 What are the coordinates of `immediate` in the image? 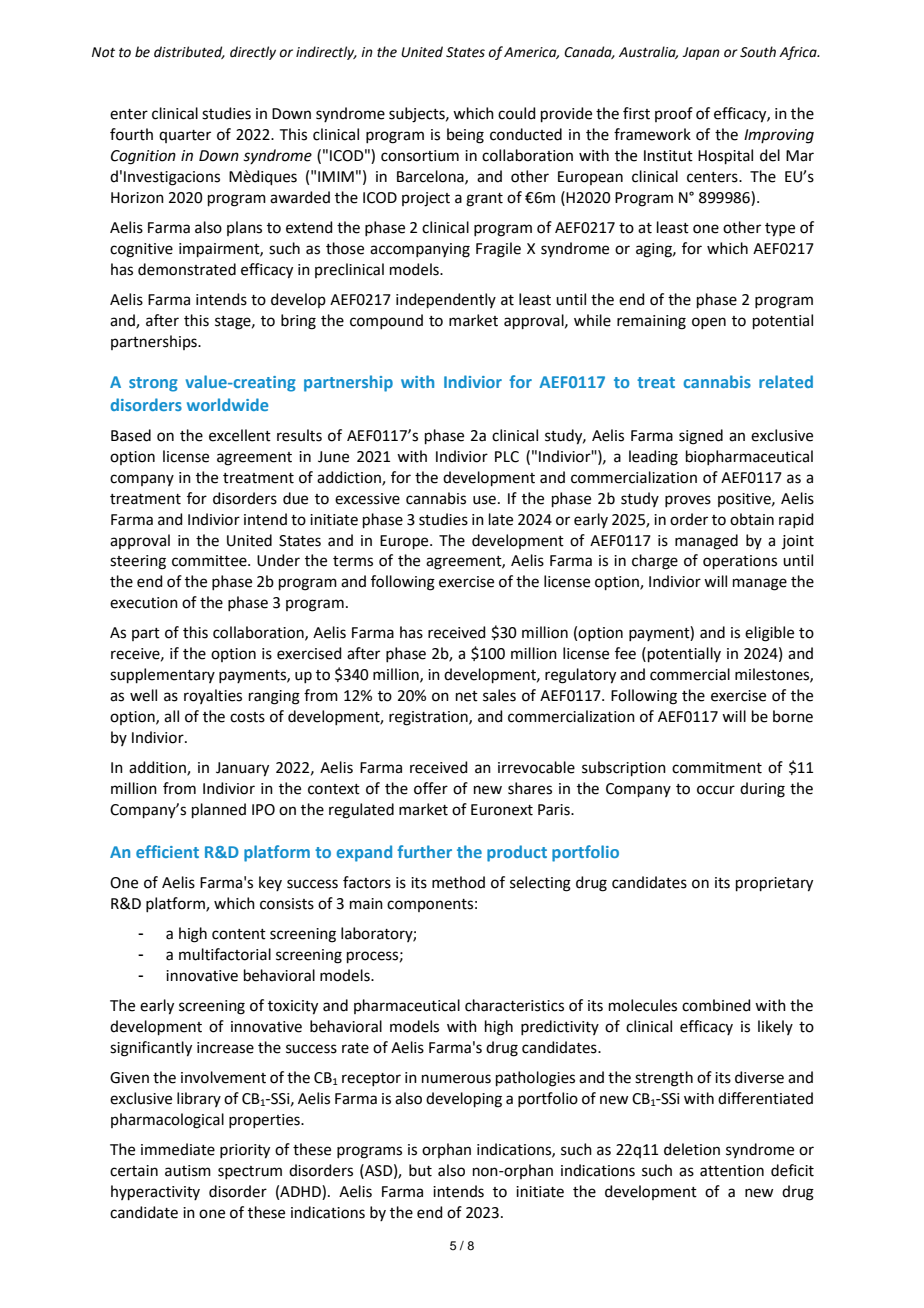 It's located at (178, 1149).
